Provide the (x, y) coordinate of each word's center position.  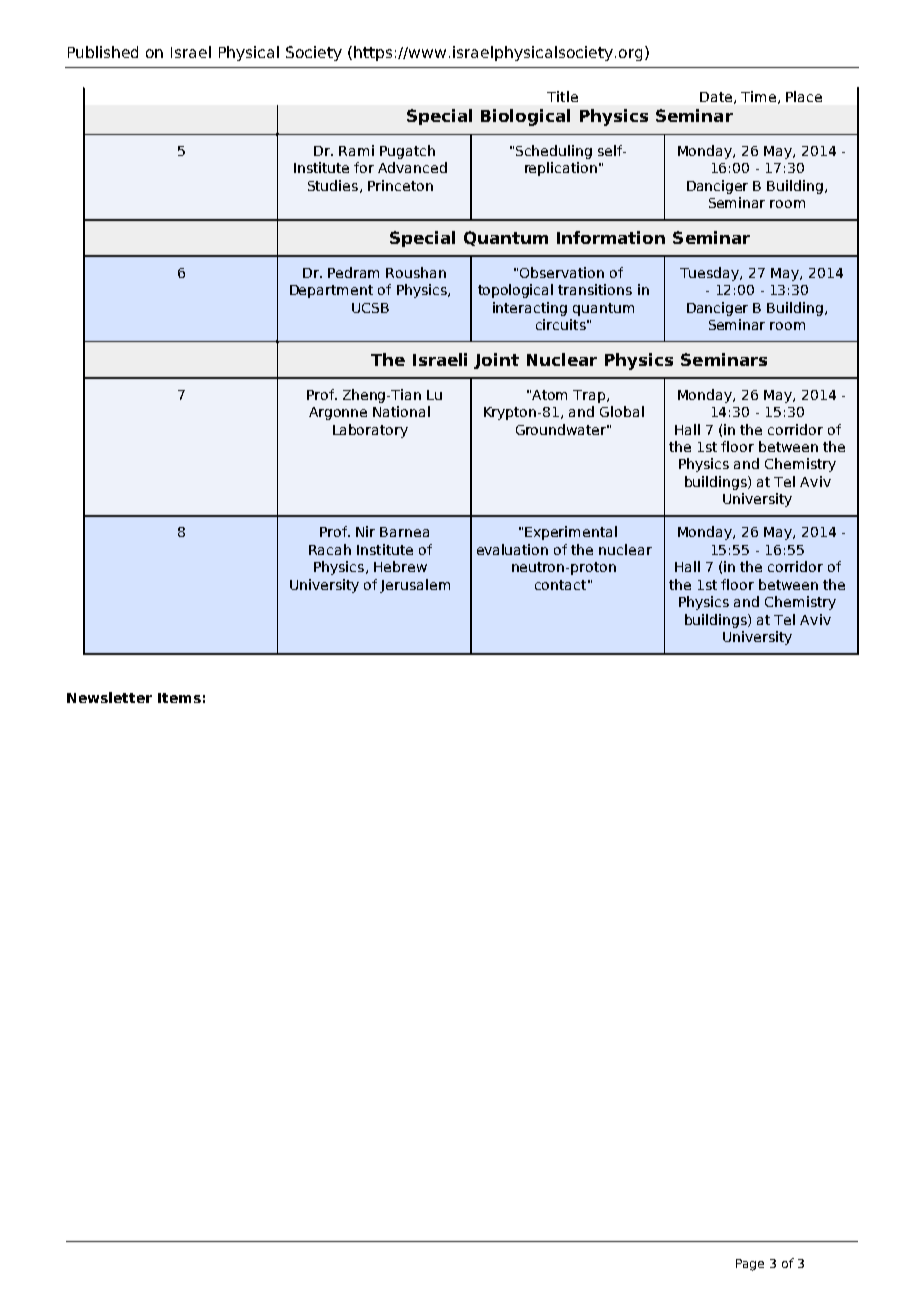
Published (103, 52)
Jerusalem (415, 586)
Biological (525, 117)
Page (750, 1265)
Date (717, 98)
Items (179, 698)
